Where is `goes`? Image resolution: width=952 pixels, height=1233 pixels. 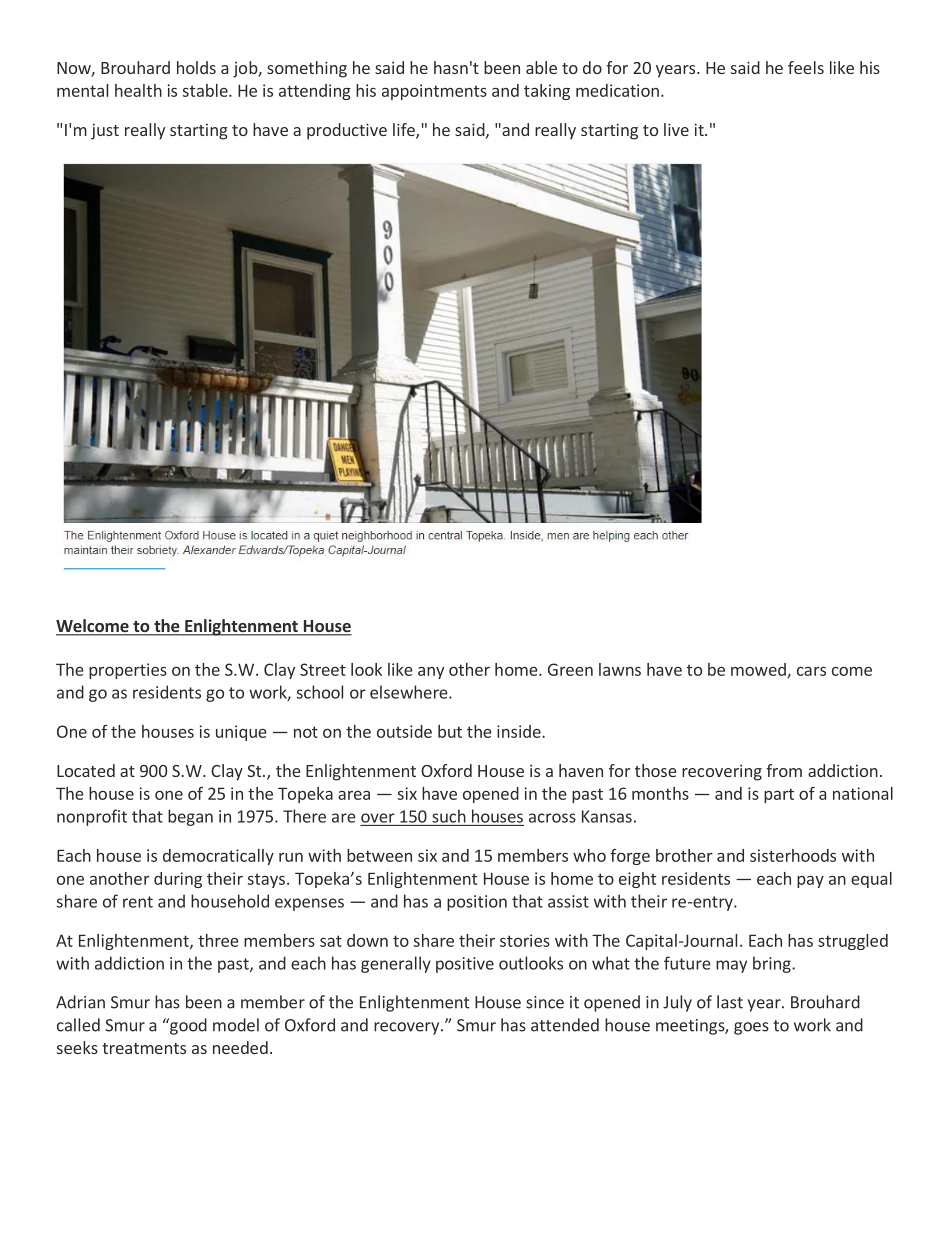 goes is located at coordinates (751, 1028).
